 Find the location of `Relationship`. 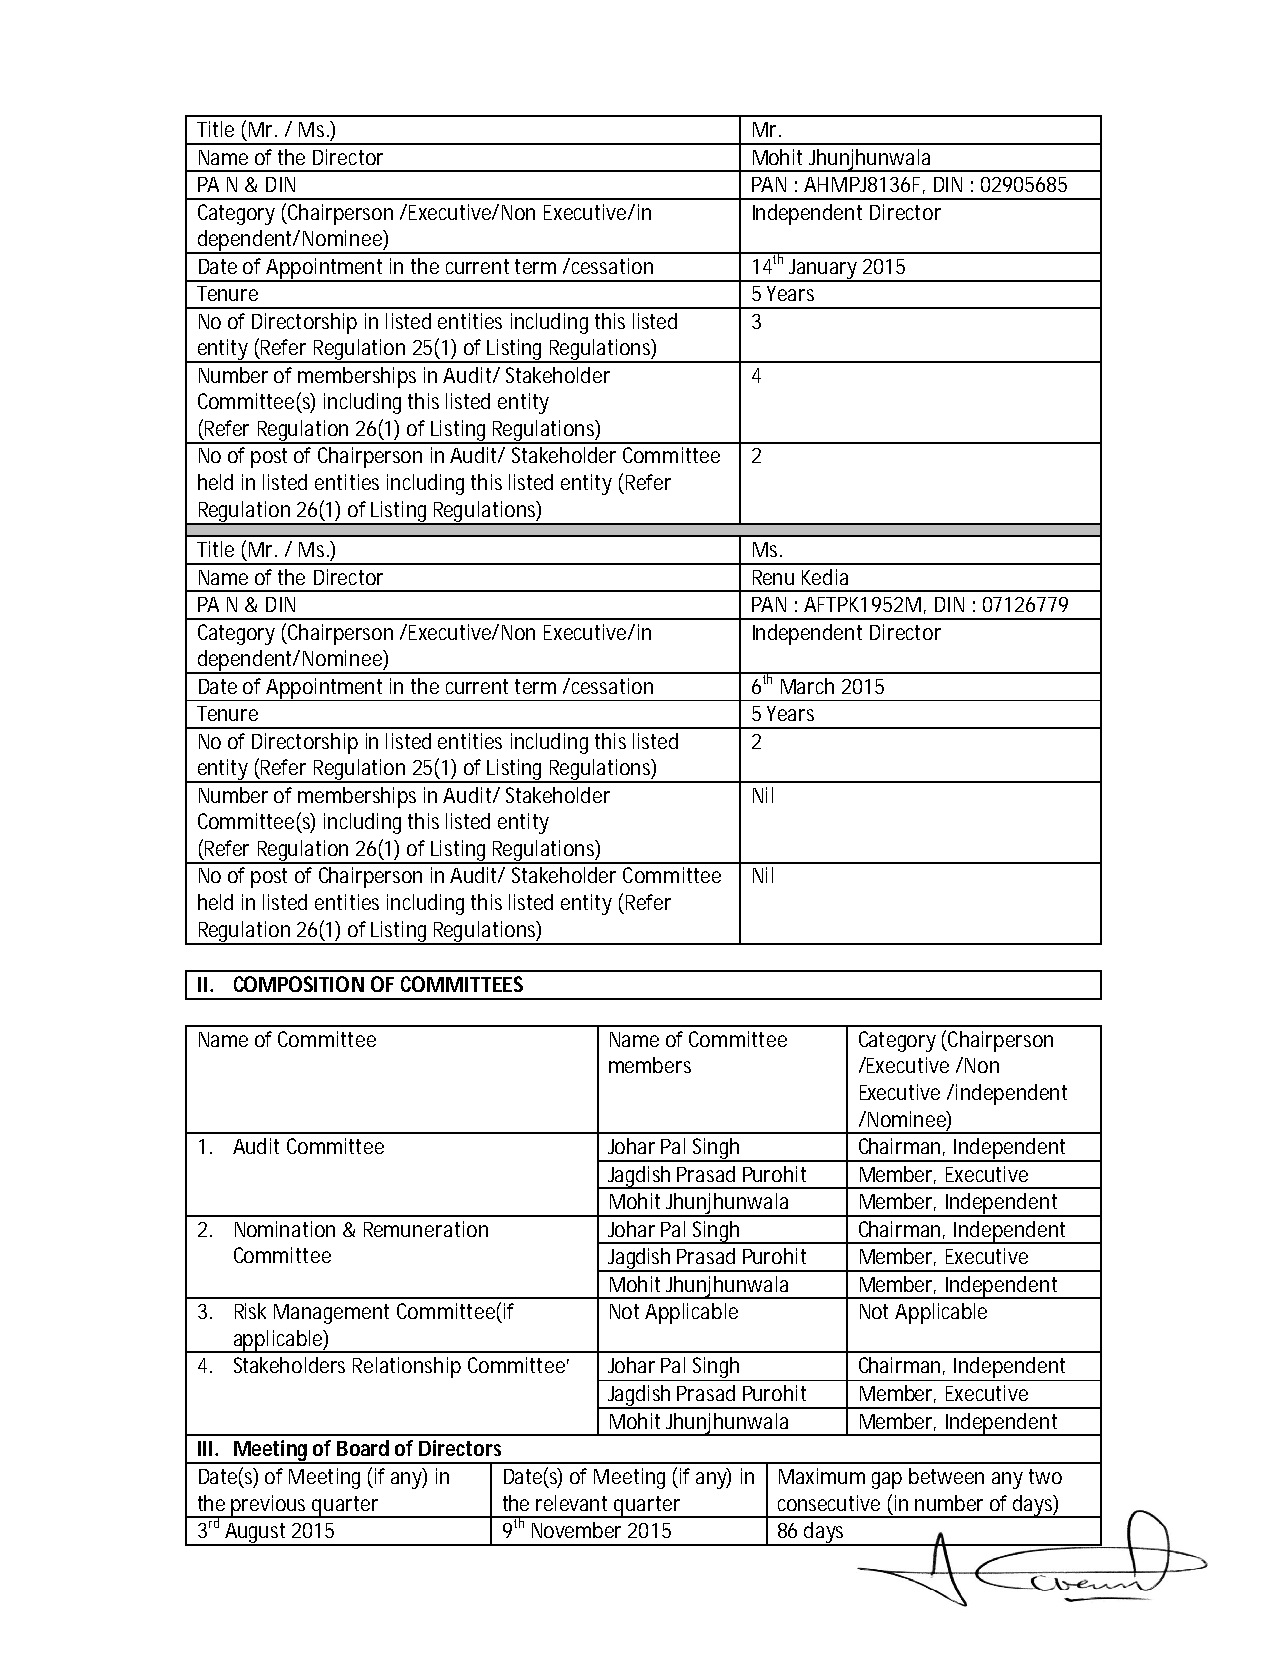

Relationship is located at coordinates (407, 1367).
